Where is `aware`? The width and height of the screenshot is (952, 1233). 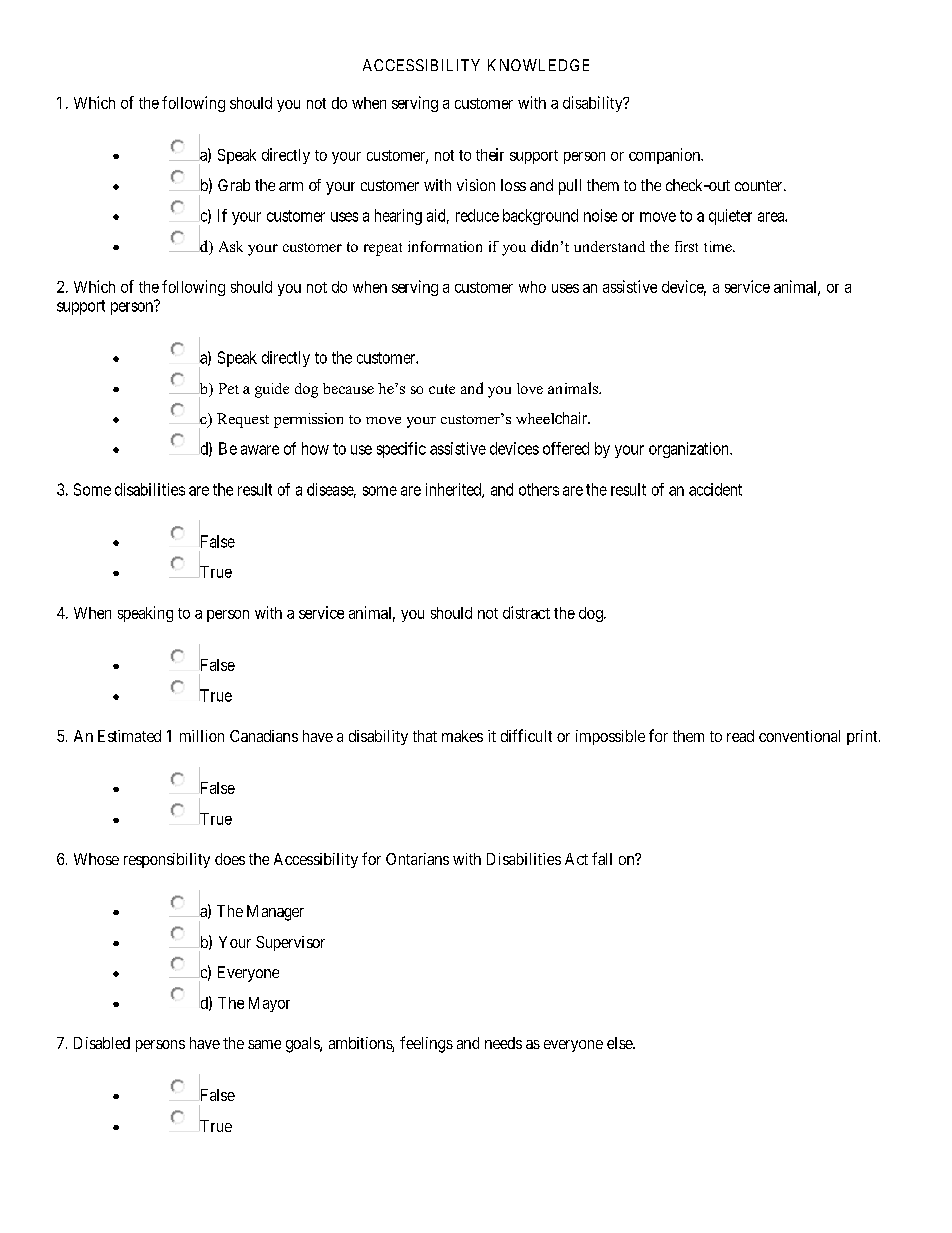
aware is located at coordinates (260, 450).
